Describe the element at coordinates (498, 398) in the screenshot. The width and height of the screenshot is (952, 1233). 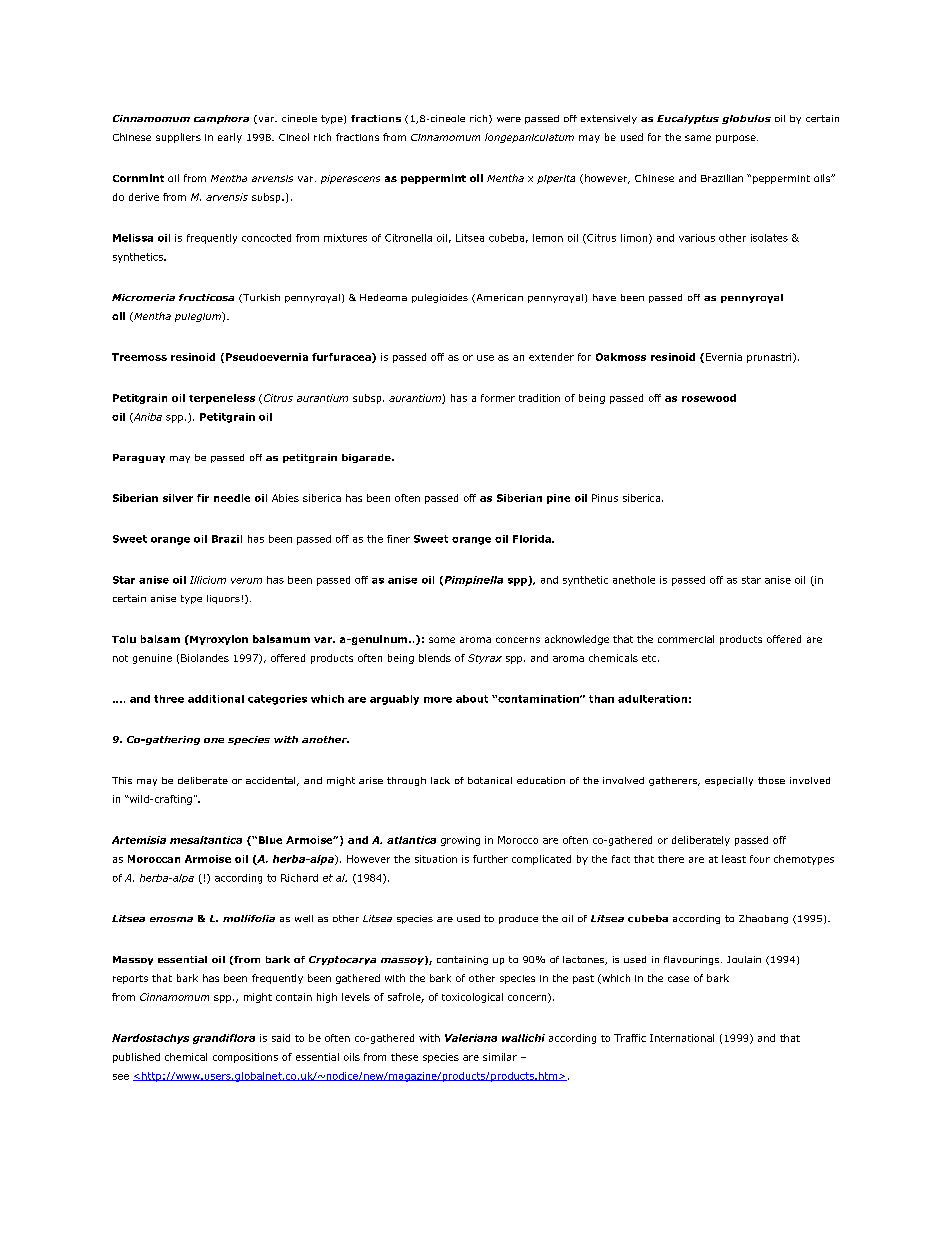
I see `former` at that location.
